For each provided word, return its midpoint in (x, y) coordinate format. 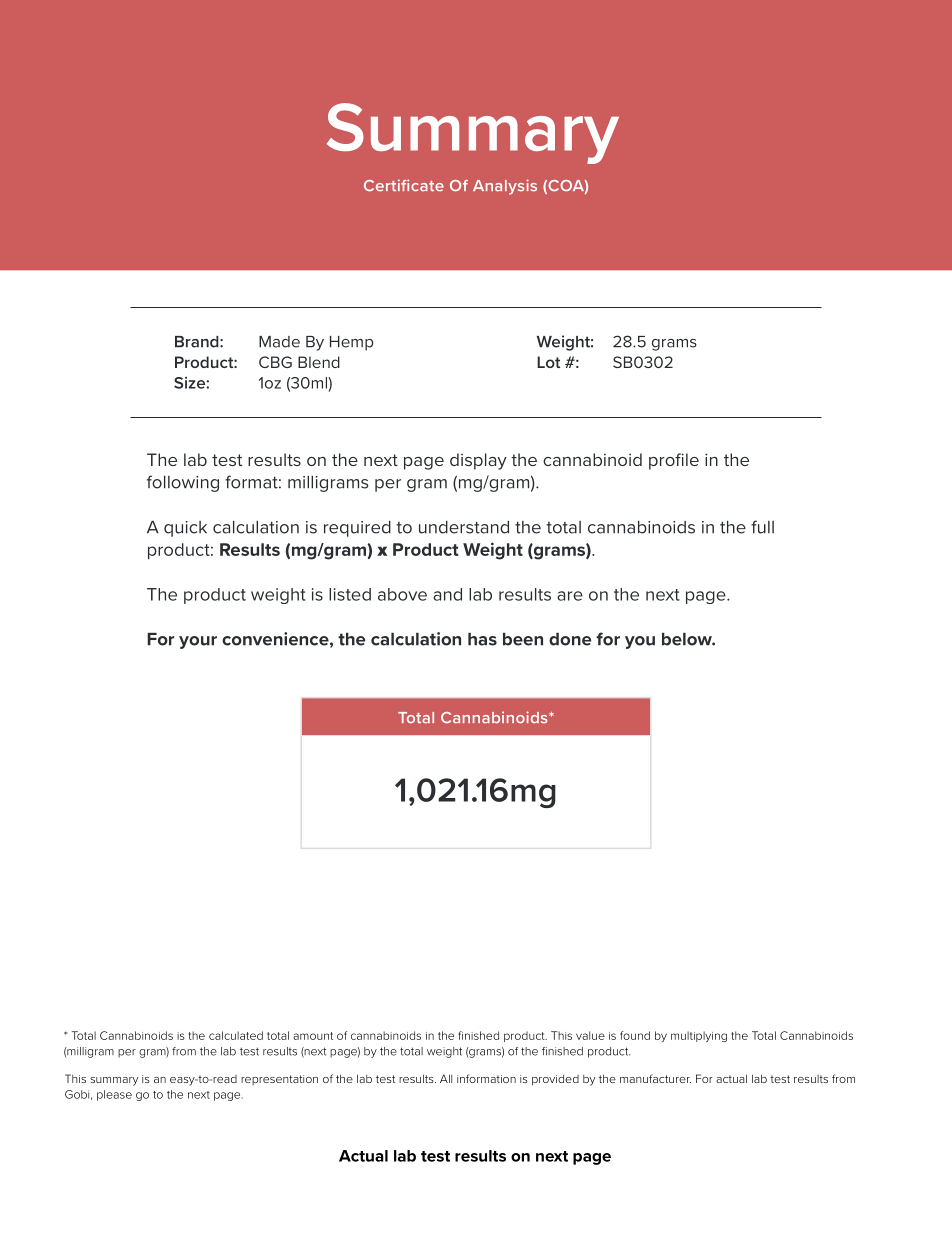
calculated (236, 1035)
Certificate (404, 185)
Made (279, 342)
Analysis (505, 187)
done (570, 639)
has (482, 639)
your (198, 642)
